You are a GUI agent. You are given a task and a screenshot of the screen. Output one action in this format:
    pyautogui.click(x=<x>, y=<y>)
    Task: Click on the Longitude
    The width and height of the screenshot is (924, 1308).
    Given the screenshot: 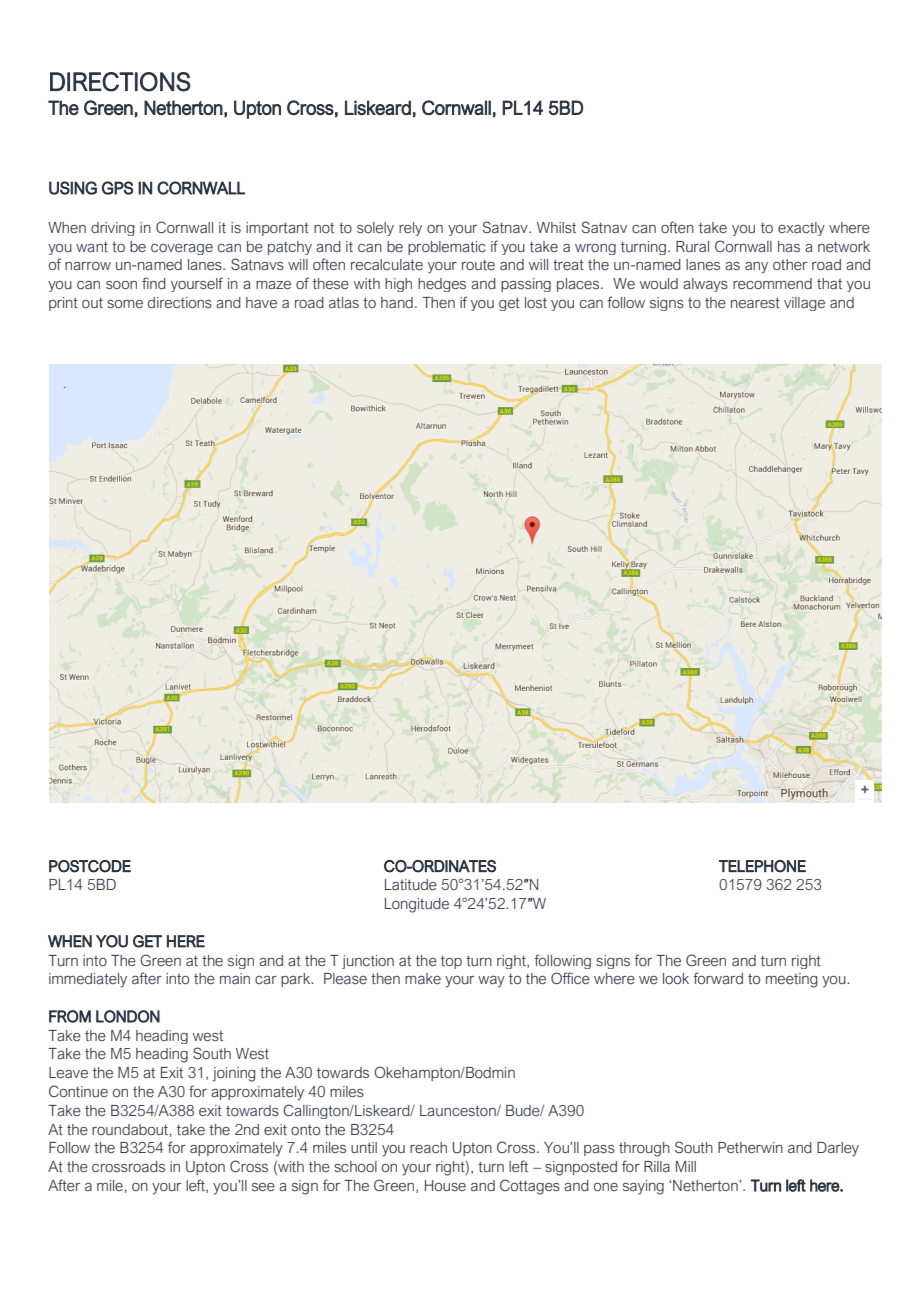 What is the action you would take?
    pyautogui.click(x=417, y=905)
